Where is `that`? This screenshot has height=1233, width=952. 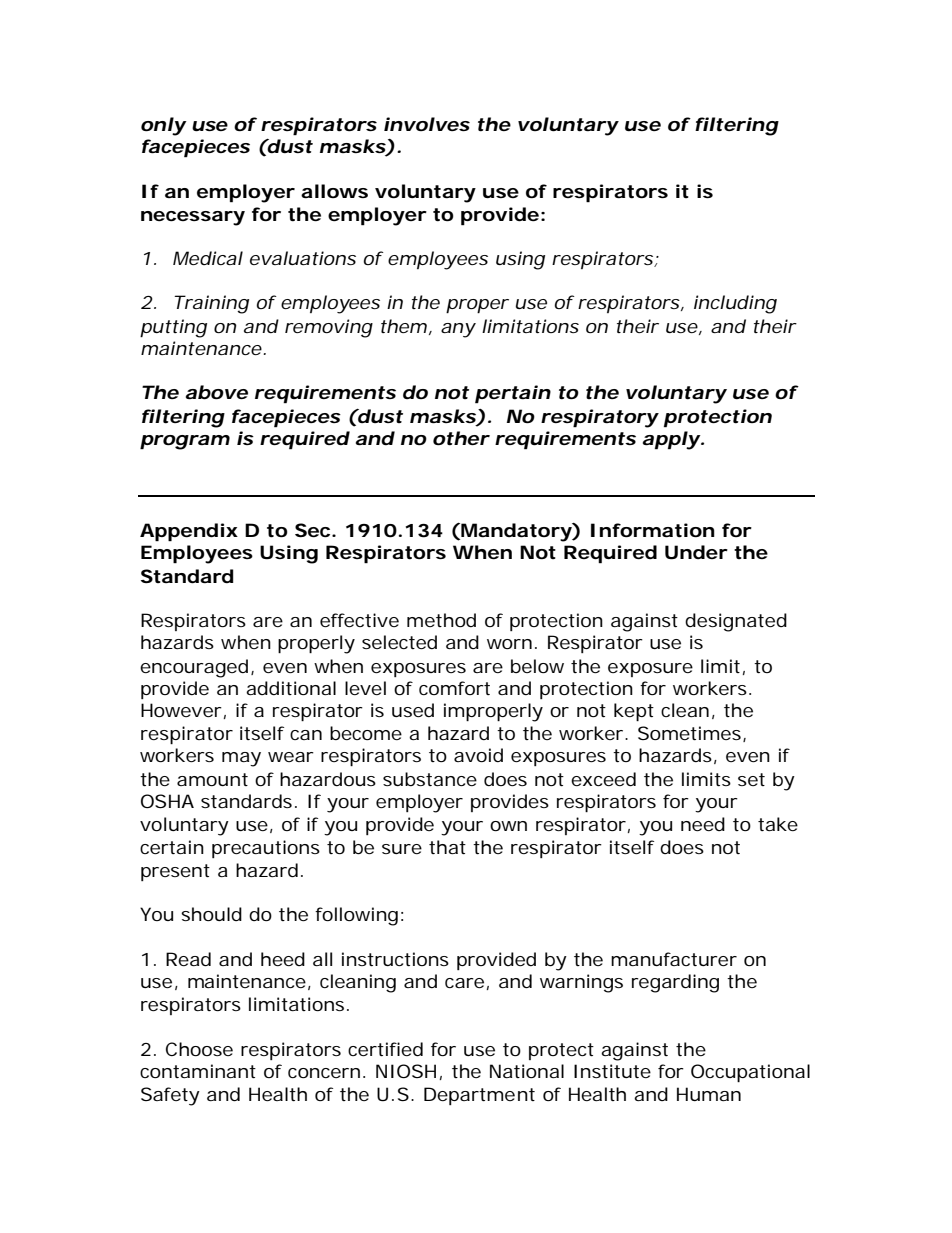 that is located at coordinates (447, 847).
